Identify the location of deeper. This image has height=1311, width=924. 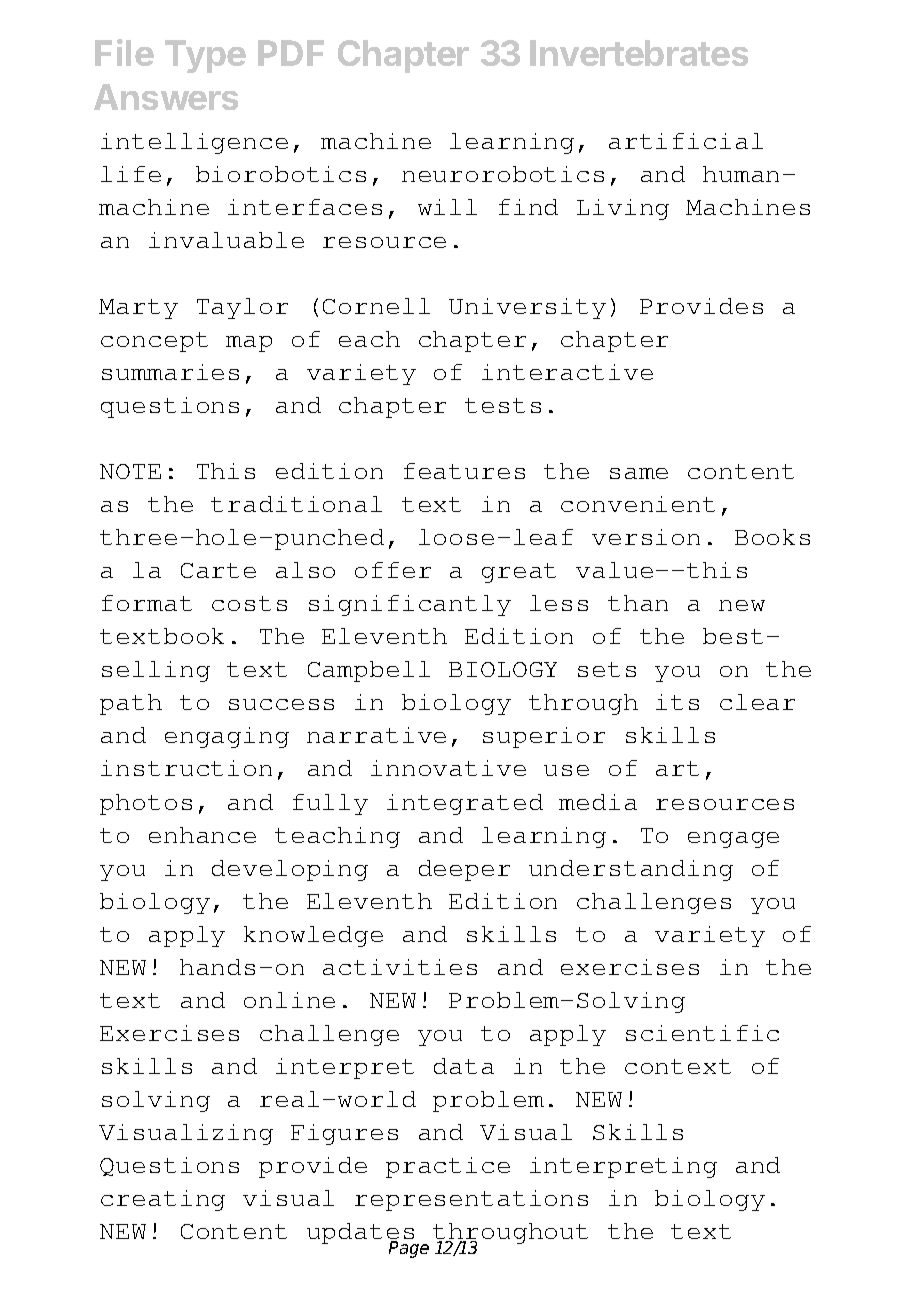
(464, 870).
